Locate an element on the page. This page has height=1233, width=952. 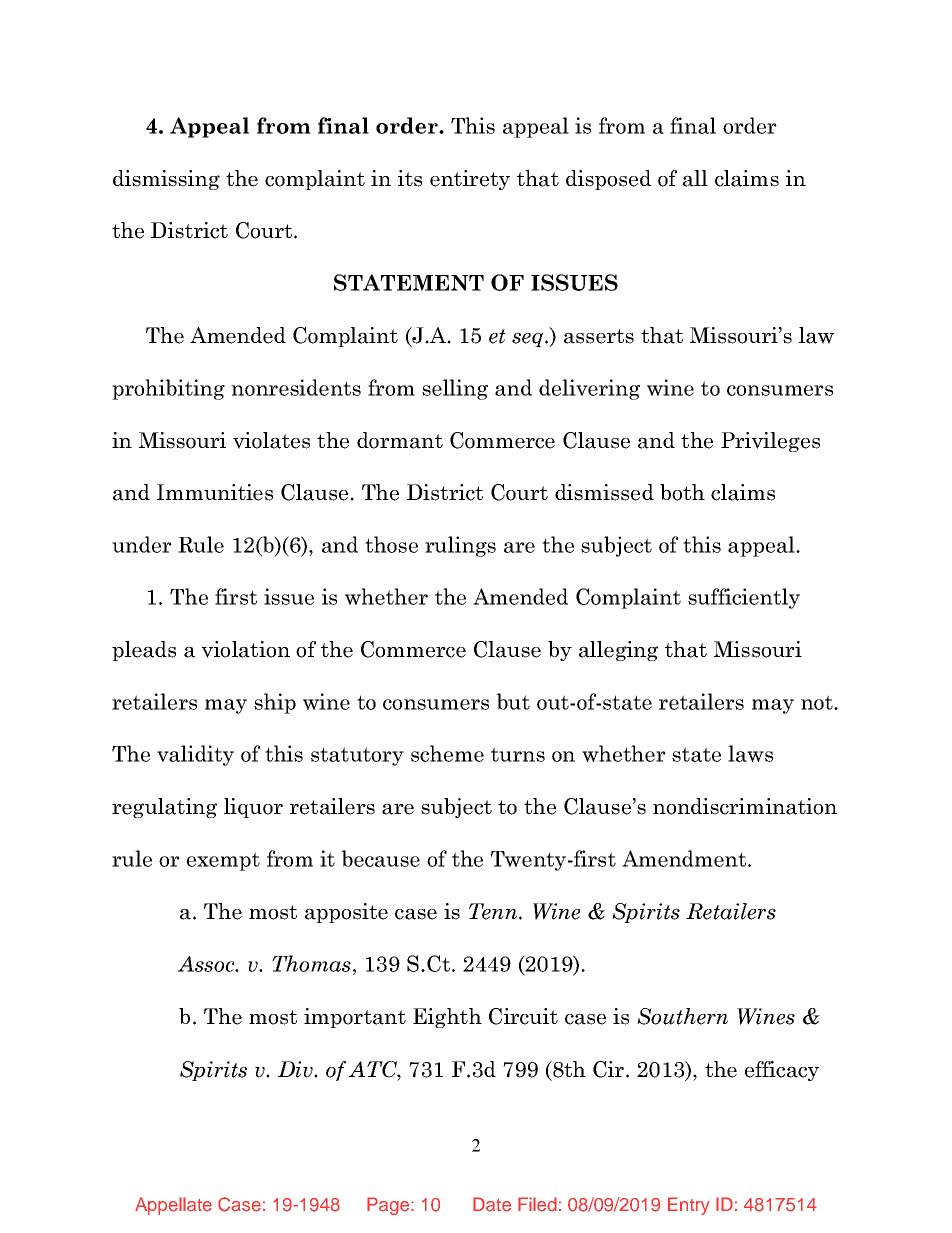
both is located at coordinates (682, 492).
